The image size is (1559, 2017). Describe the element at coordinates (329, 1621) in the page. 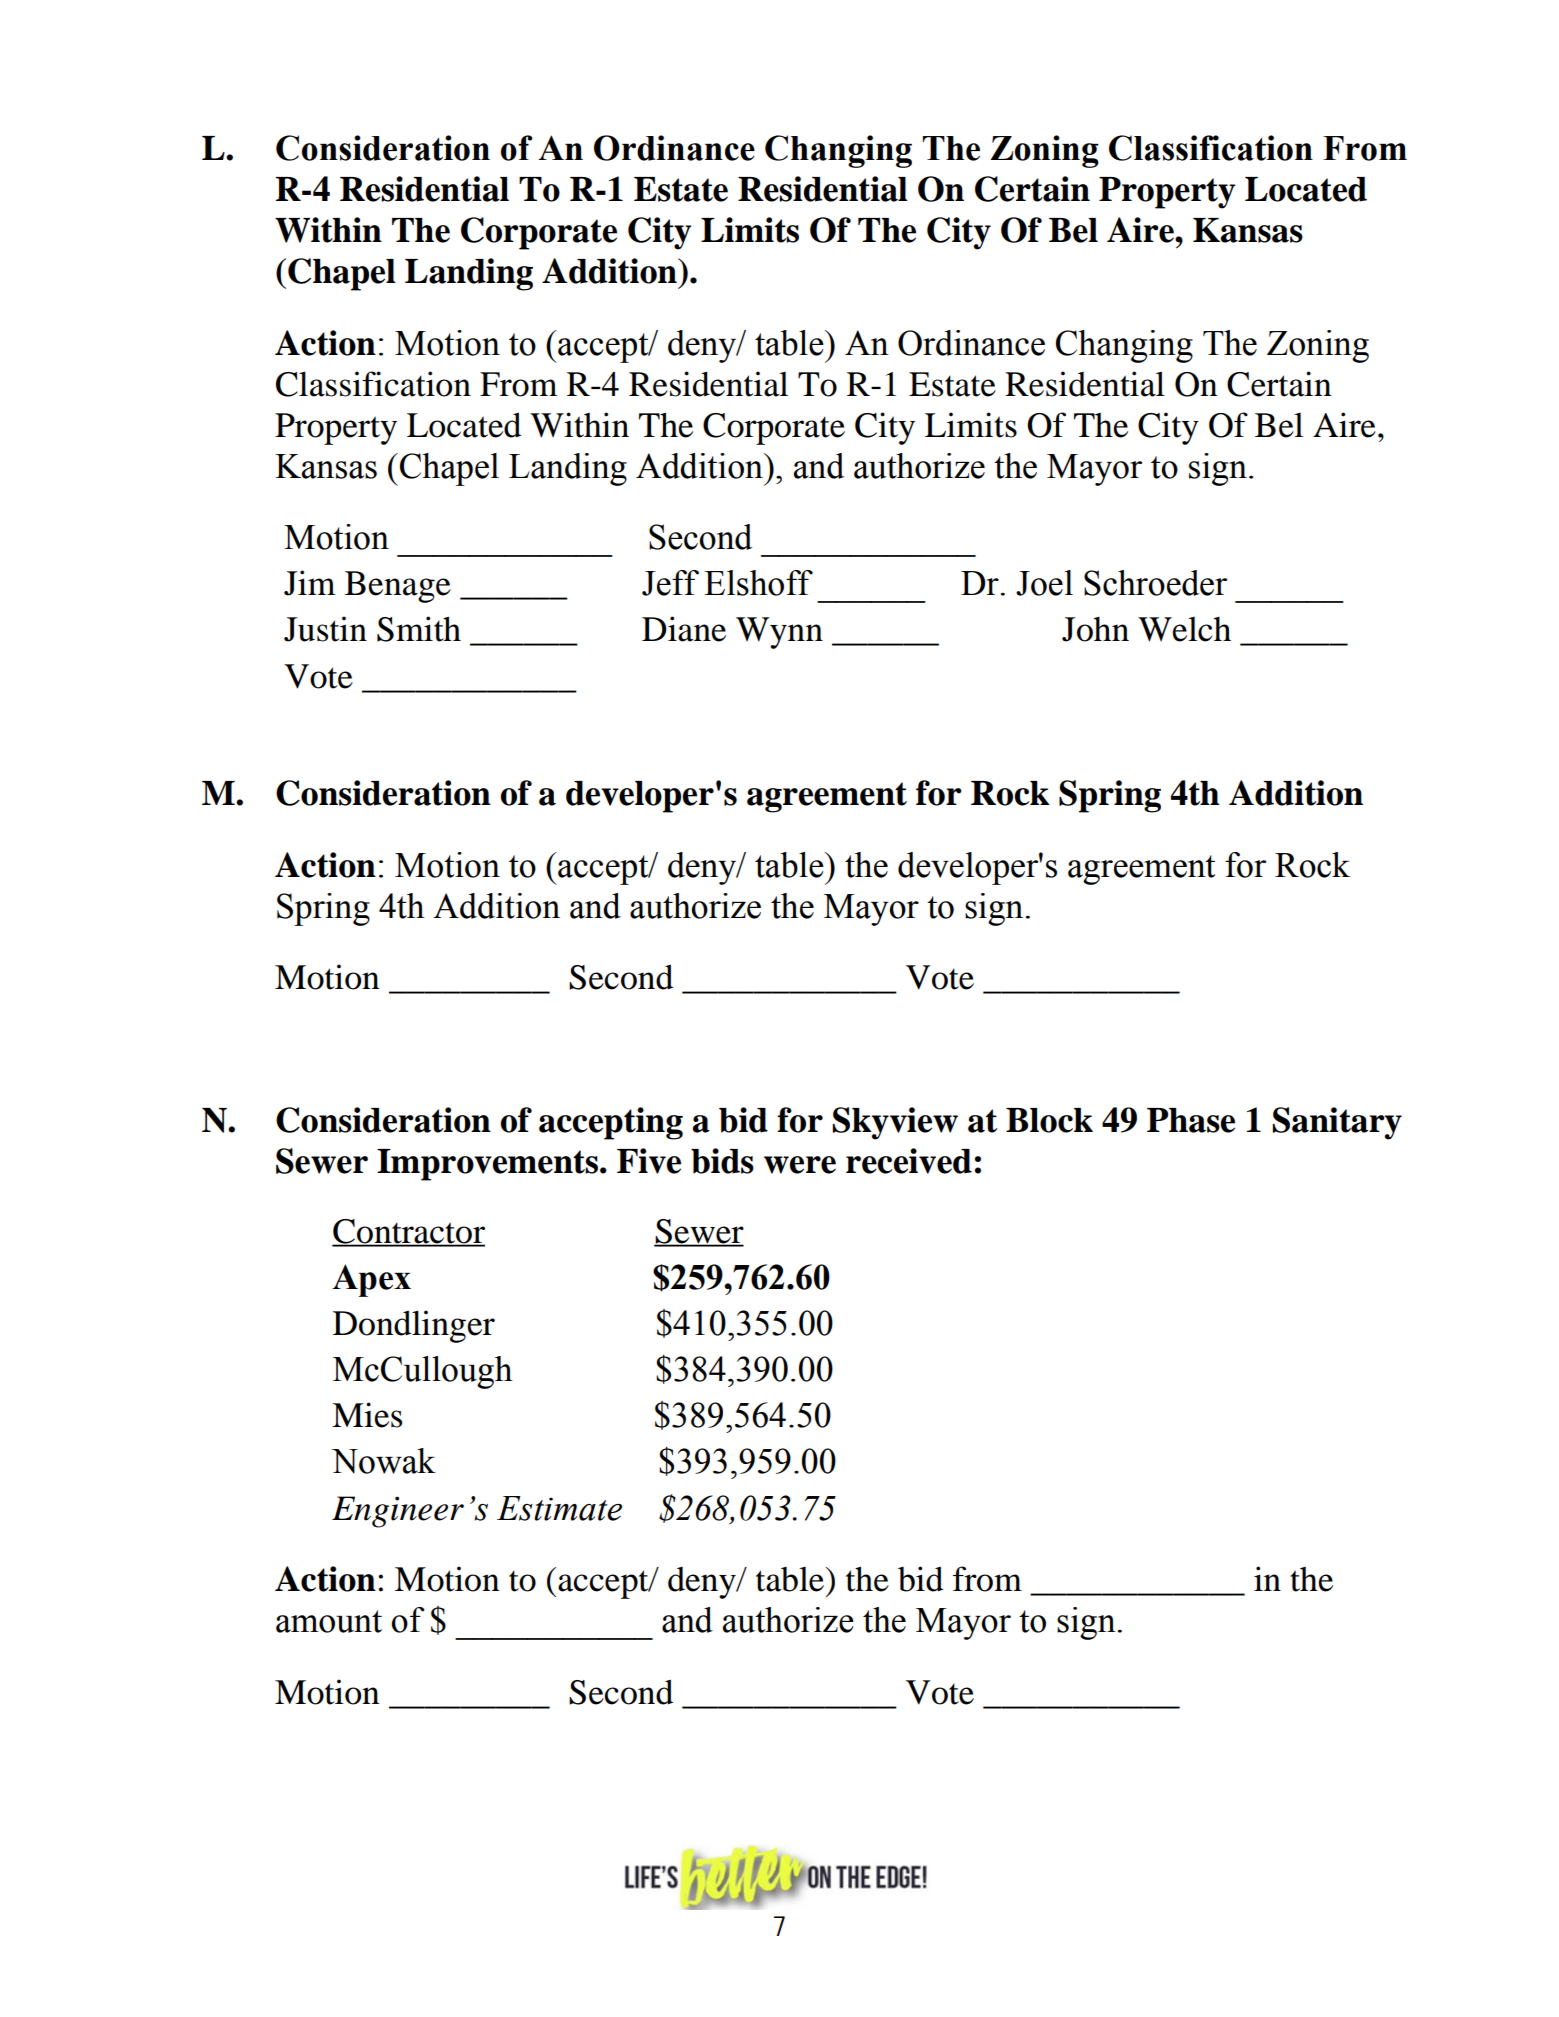

I see `amount` at that location.
